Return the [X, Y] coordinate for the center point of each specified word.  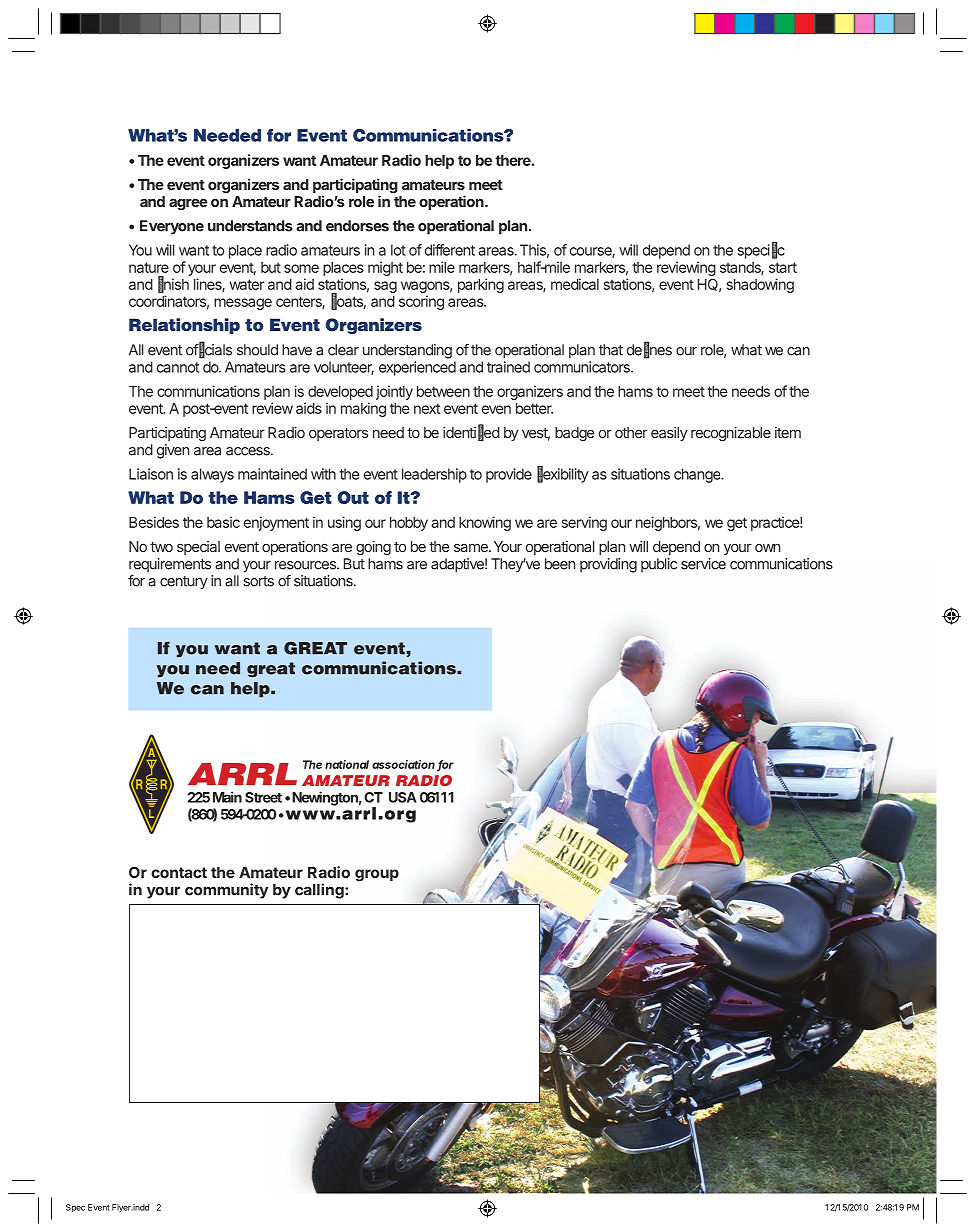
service [703, 564]
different [450, 250]
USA [403, 797]
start [783, 267]
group [377, 875]
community [226, 891]
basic [223, 522]
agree [188, 204]
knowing [485, 523]
